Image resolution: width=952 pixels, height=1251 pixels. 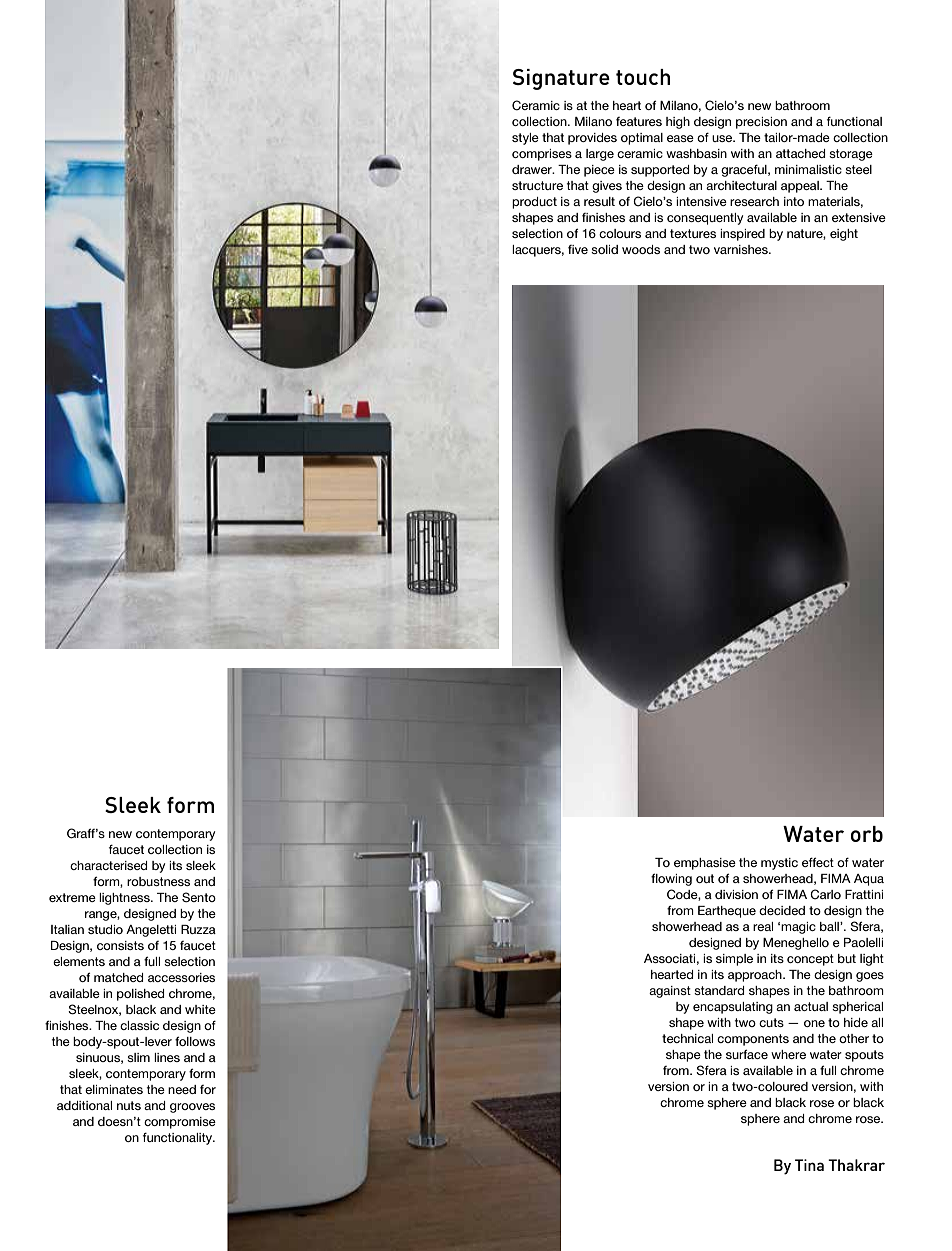 What do you see at coordinates (542, 155) in the screenshot?
I see `comprises` at bounding box center [542, 155].
